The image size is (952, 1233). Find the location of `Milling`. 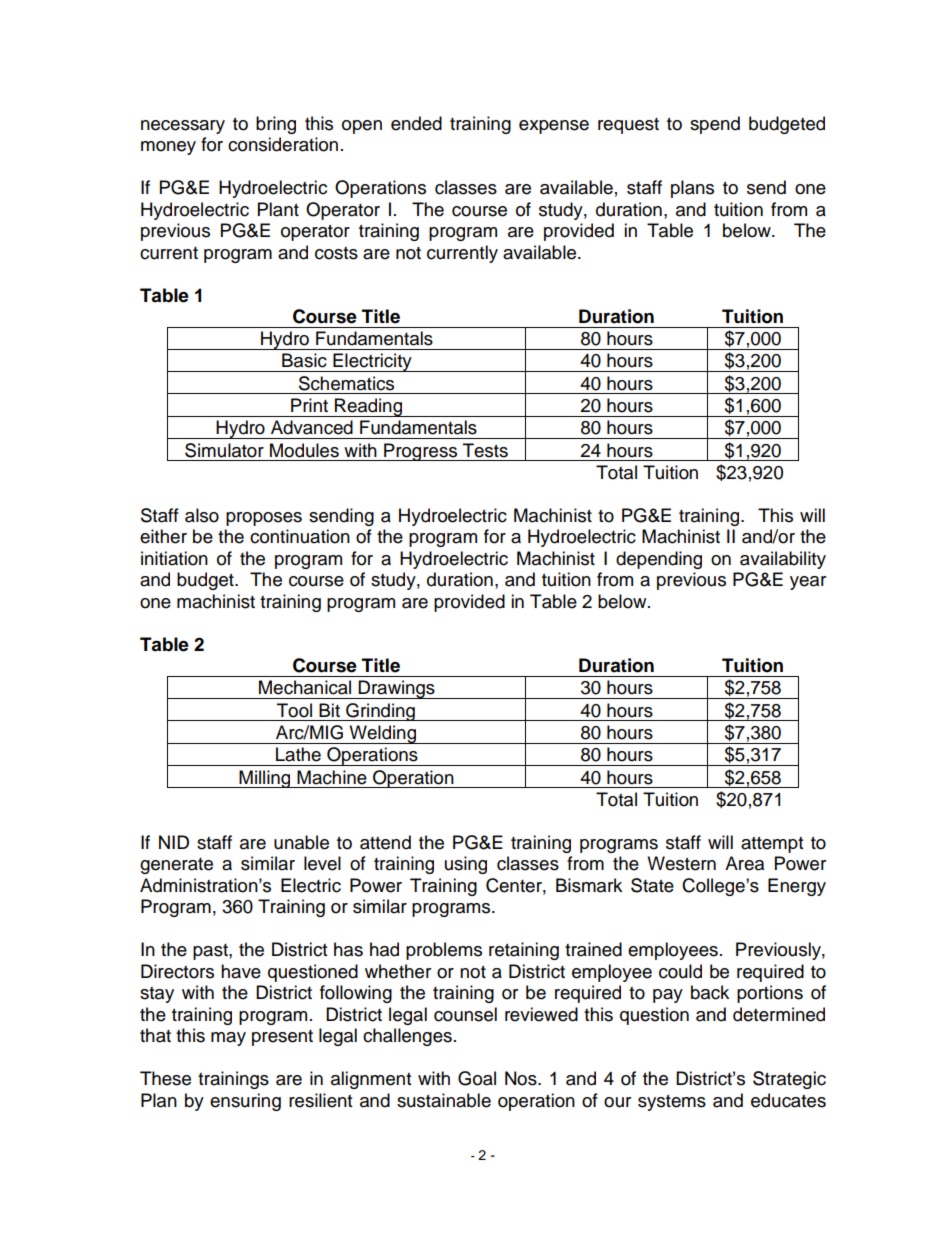

Milling is located at coordinates (265, 779).
